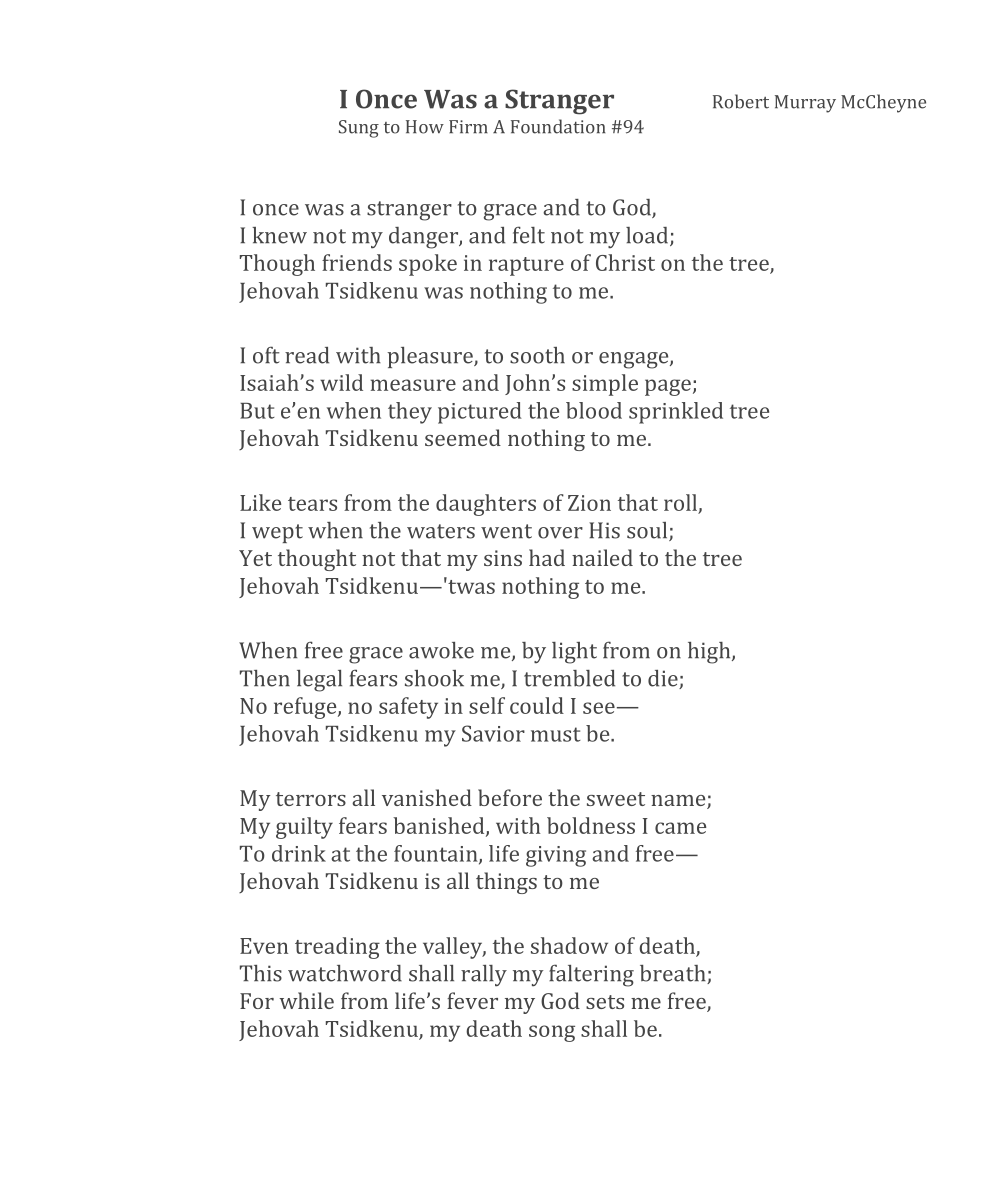 Image resolution: width=991 pixels, height=1204 pixels. What do you see at coordinates (503, 558) in the screenshot?
I see `sins` at bounding box center [503, 558].
